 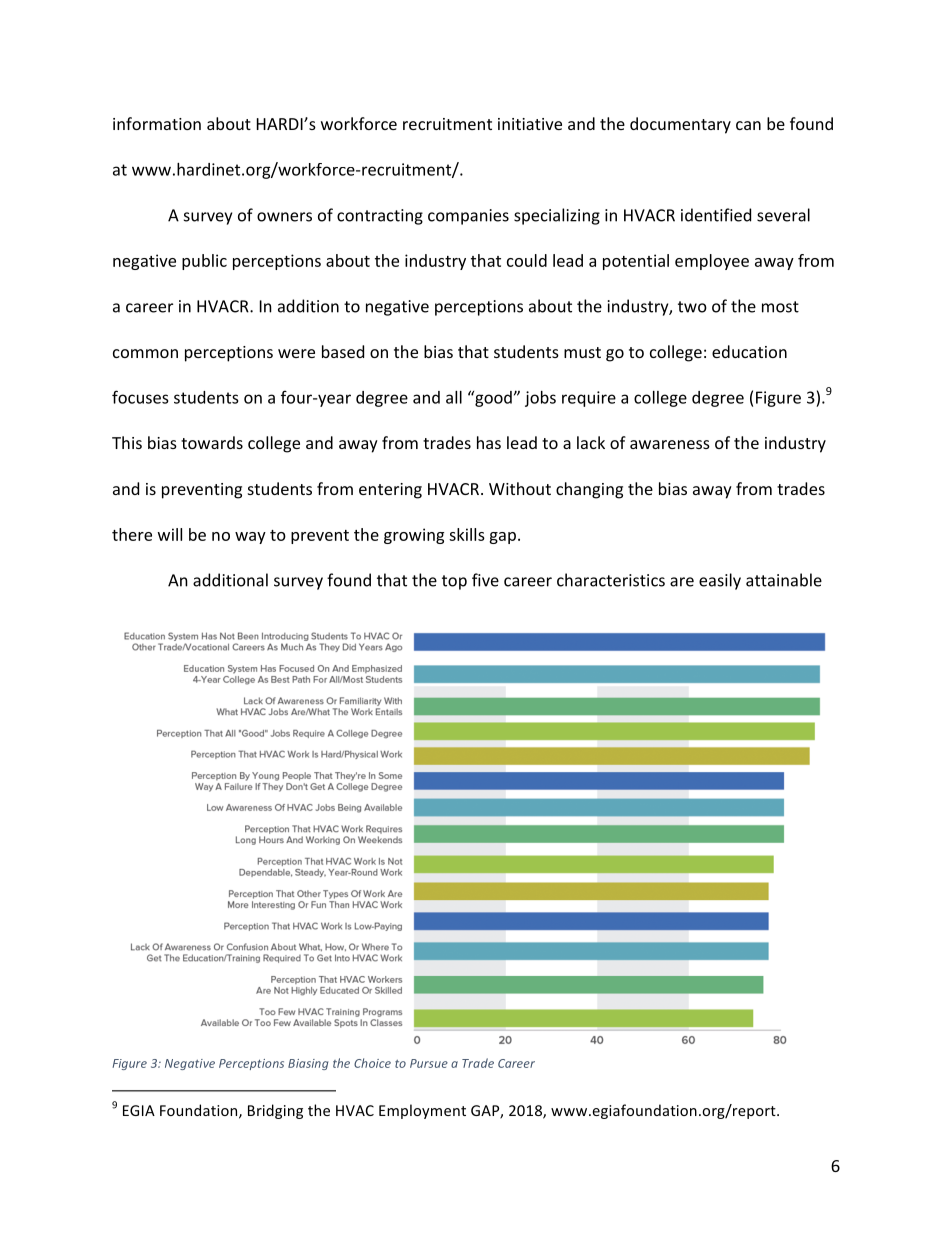 What do you see at coordinates (157, 123) in the document?
I see `information` at bounding box center [157, 123].
